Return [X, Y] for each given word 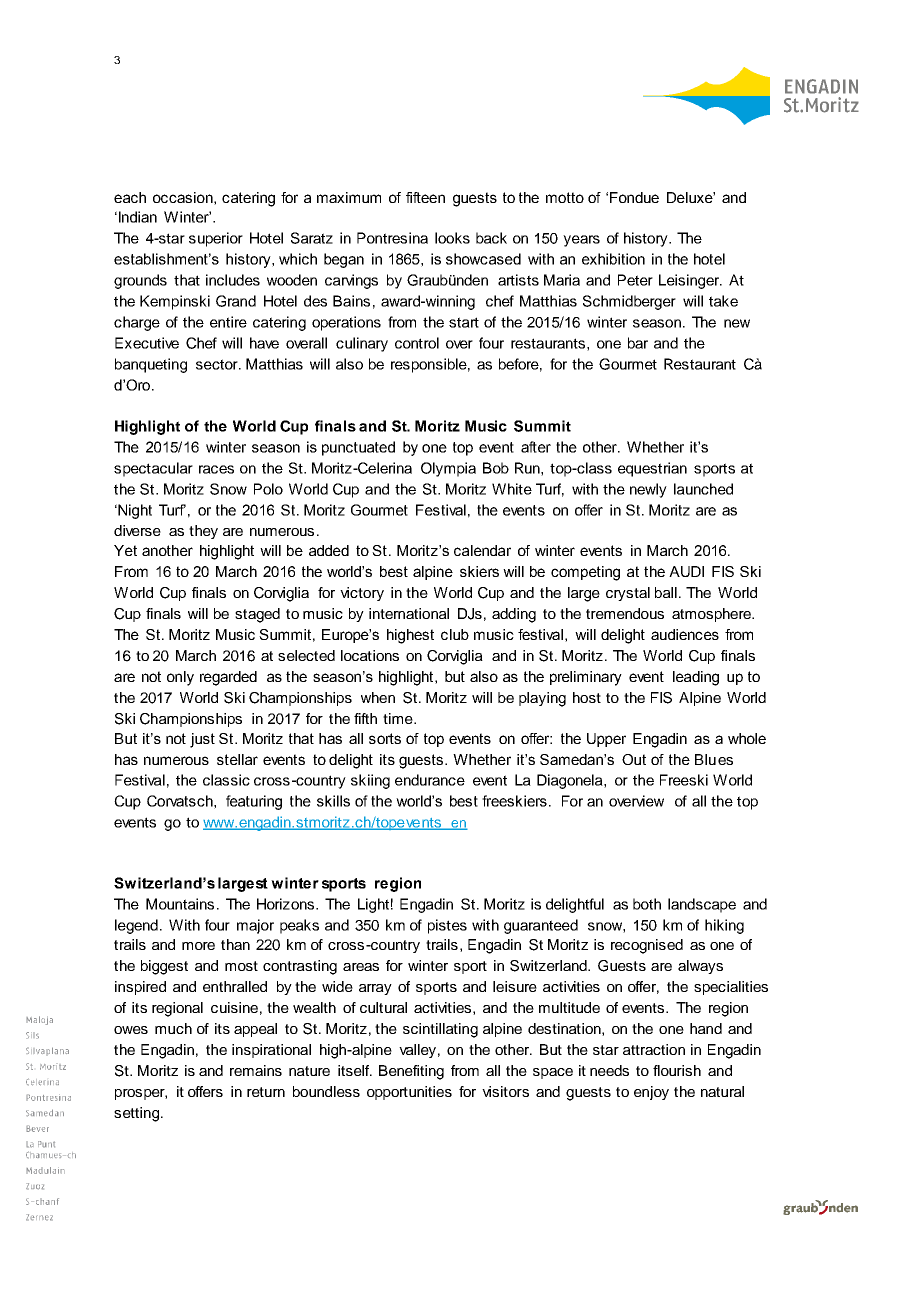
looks [452, 238]
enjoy [651, 1093]
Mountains [180, 904]
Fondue [634, 197]
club [455, 634]
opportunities [409, 1093]
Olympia [448, 469]
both [647, 904]
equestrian [652, 469]
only [180, 678]
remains [256, 1070]
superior [216, 239]
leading [696, 678]
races [216, 469]
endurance [430, 780]
